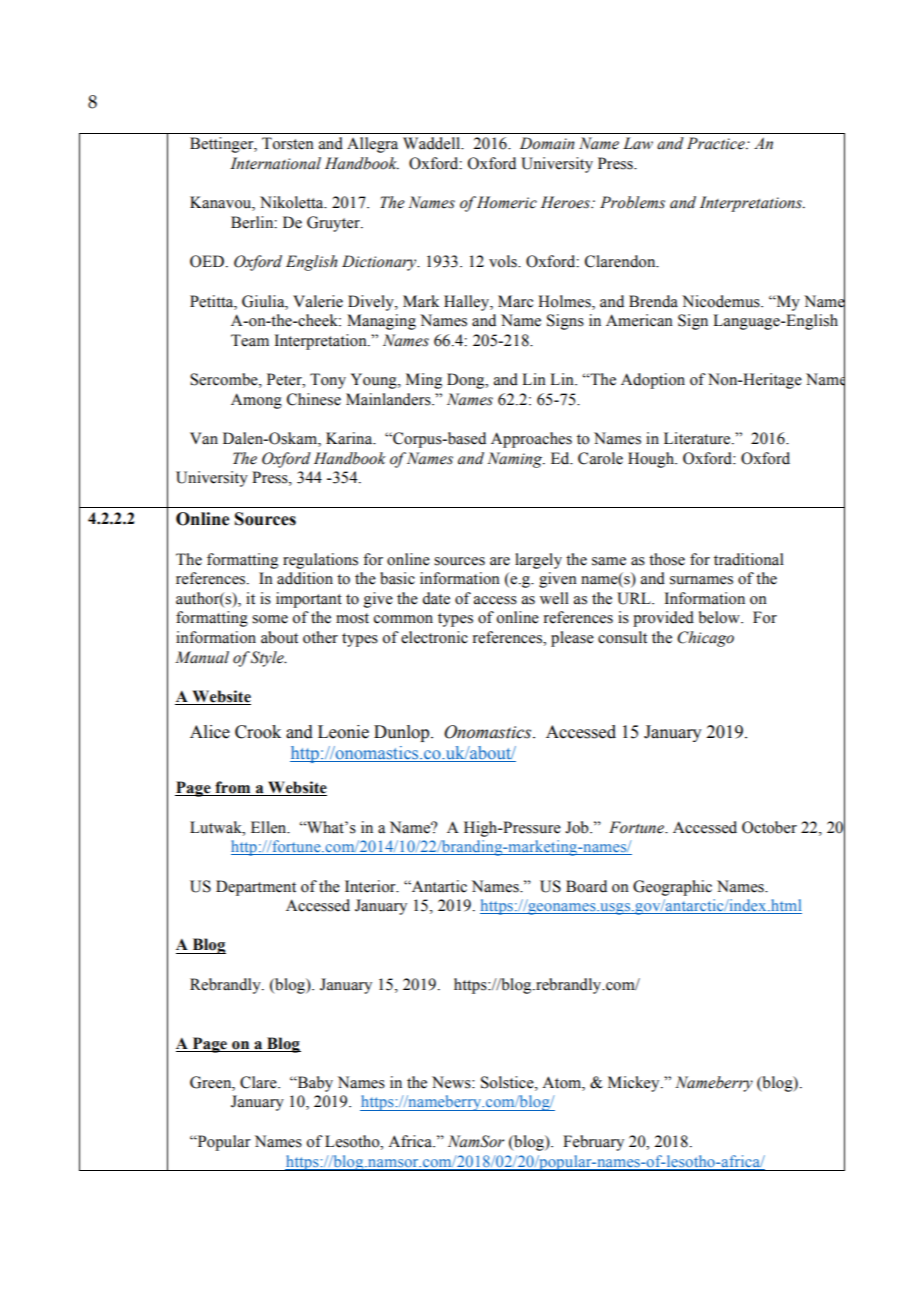  What do you see at coordinates (586, 886) in the screenshot?
I see `Board` at bounding box center [586, 886].
